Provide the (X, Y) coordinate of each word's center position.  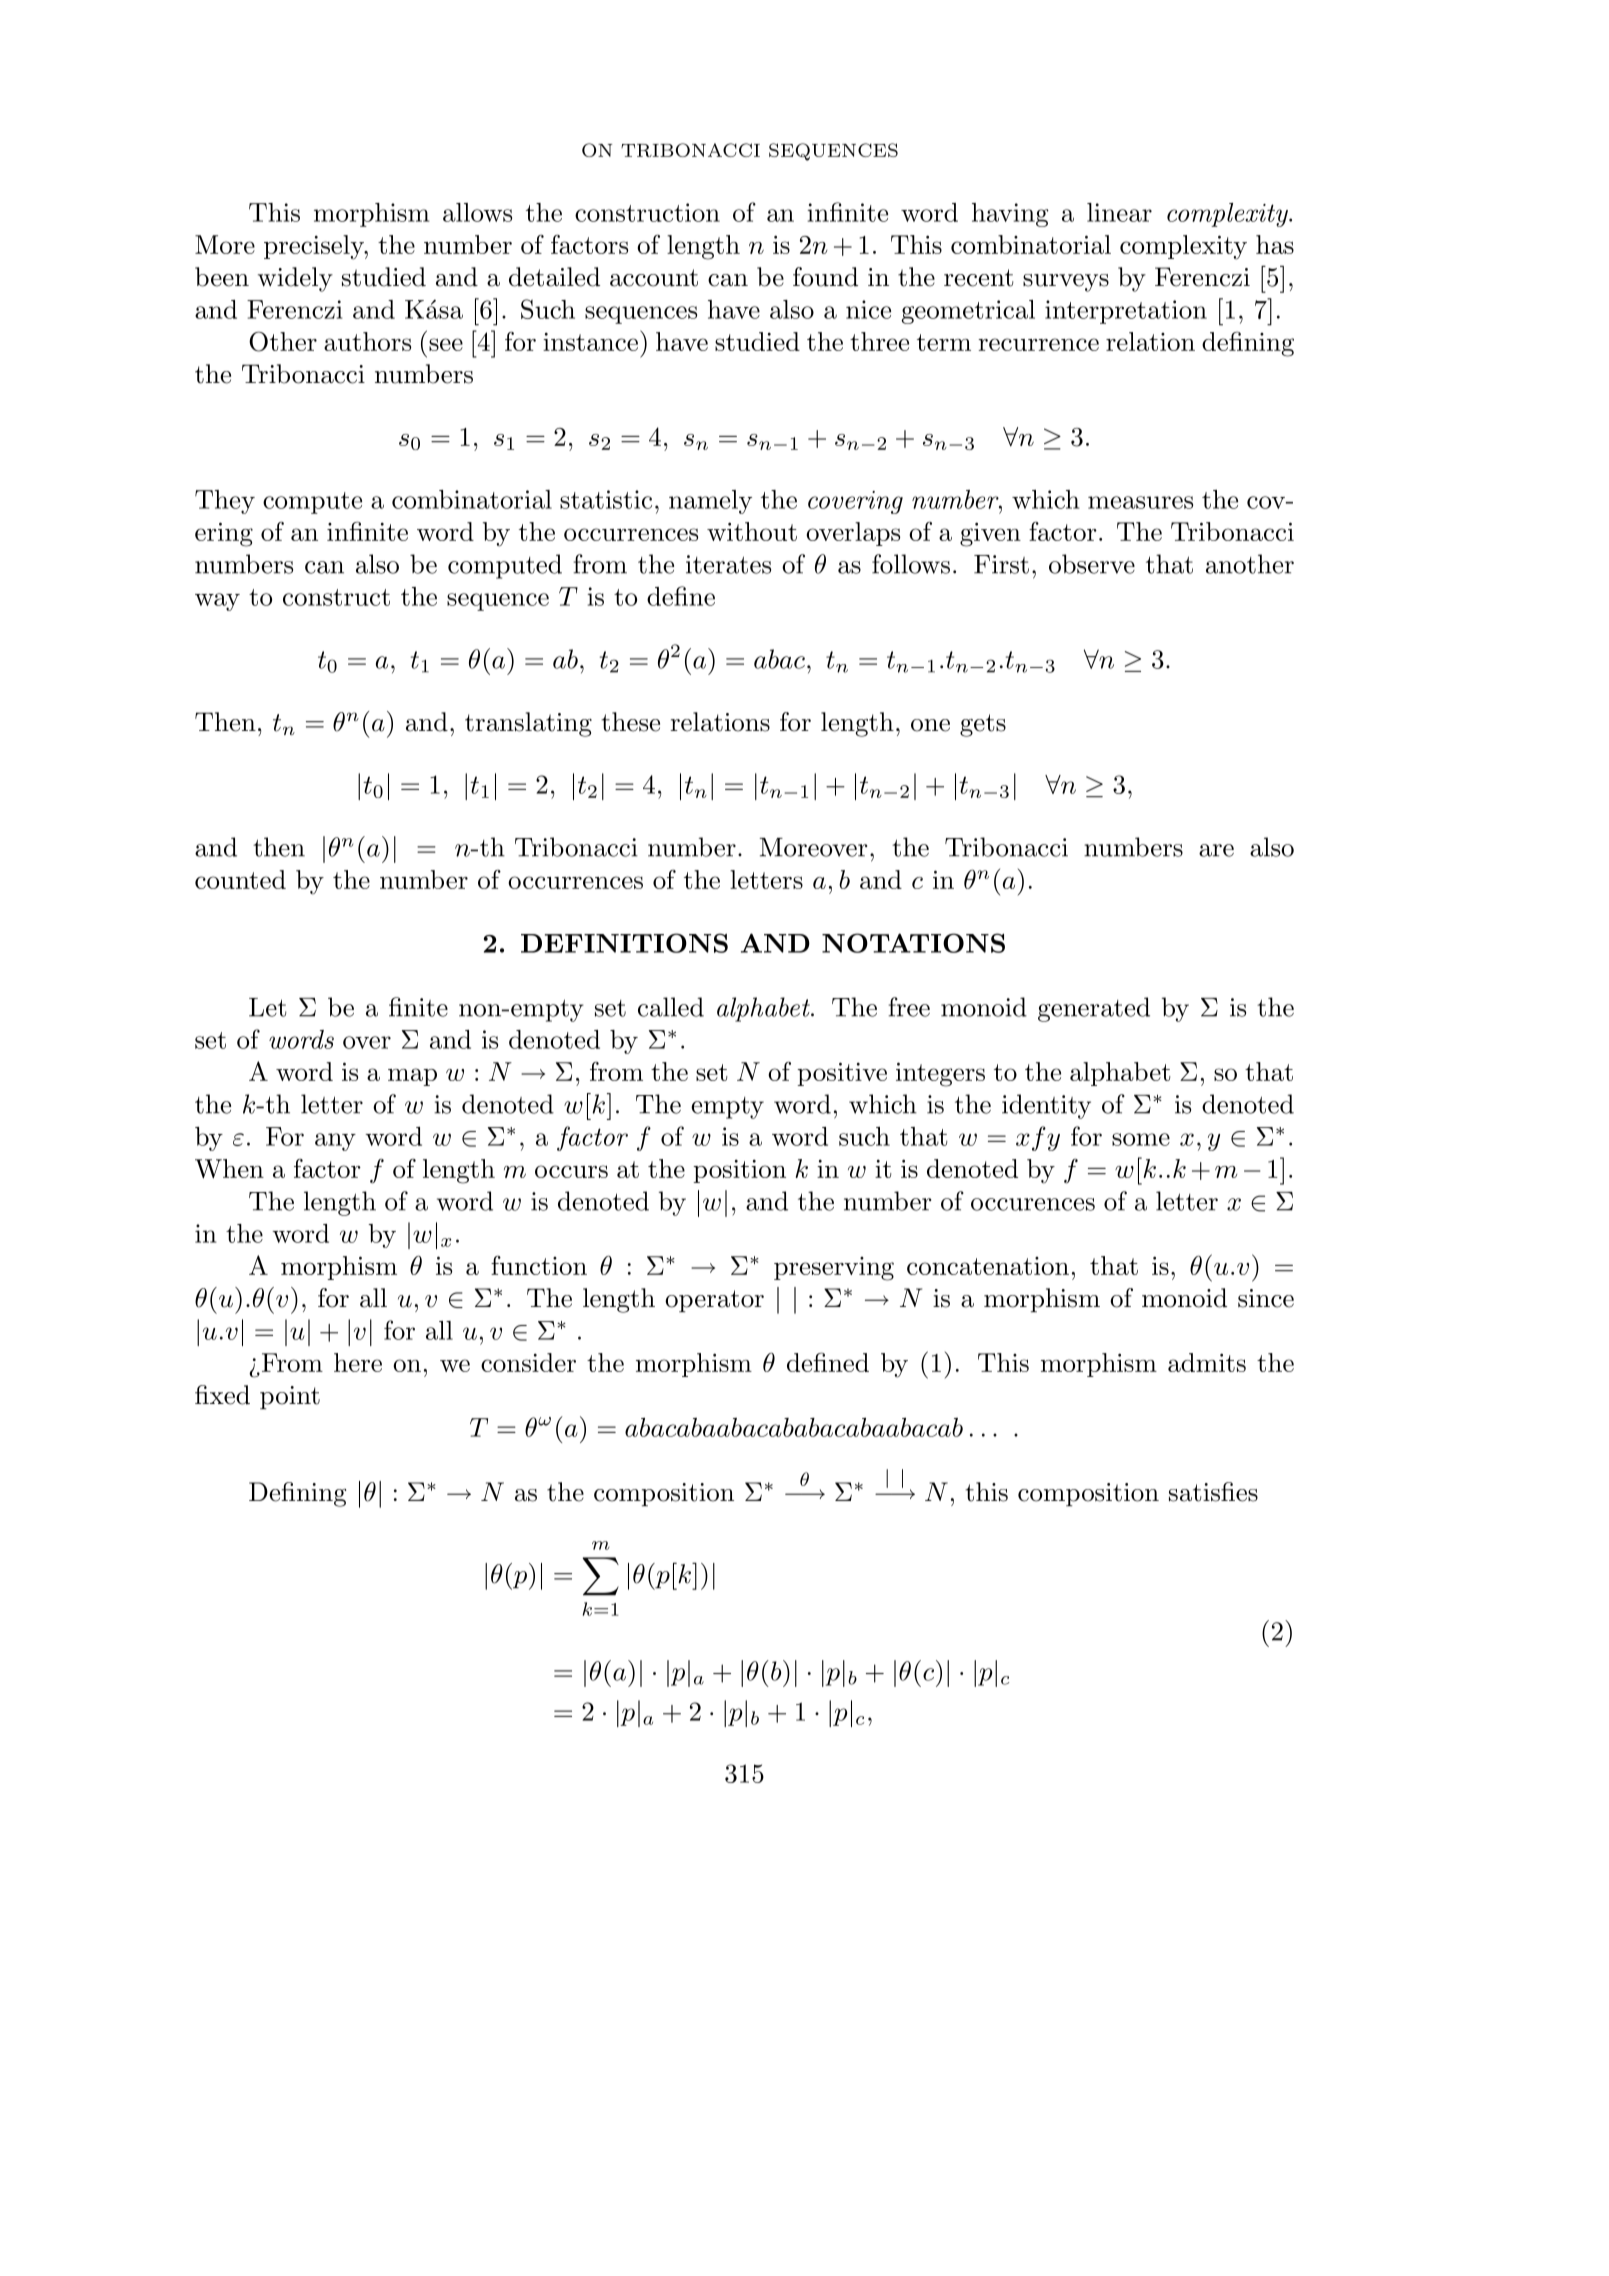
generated (1094, 1009)
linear (1119, 212)
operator (714, 1301)
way (217, 602)
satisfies (1213, 1492)
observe (1092, 564)
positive (842, 1074)
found (825, 277)
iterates (728, 564)
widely (295, 279)
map (412, 1077)
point (290, 1398)
